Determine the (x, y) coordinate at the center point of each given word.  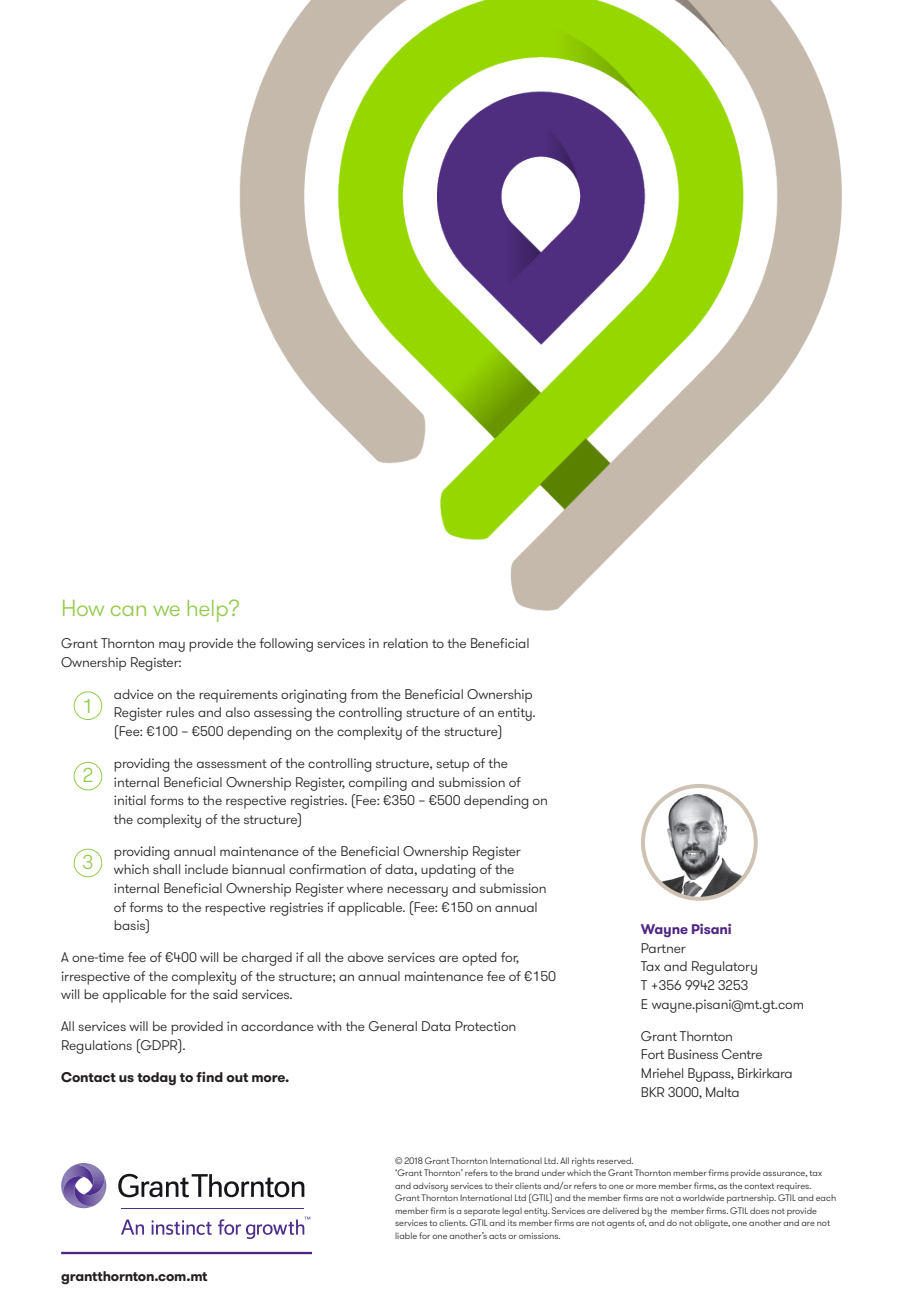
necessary (417, 891)
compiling (378, 784)
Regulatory (724, 968)
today (156, 1079)
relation (405, 643)
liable (406, 1235)
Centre (742, 1054)
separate (482, 1212)
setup (452, 765)
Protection (485, 1026)
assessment (232, 763)
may (172, 646)
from (364, 694)
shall (166, 869)
